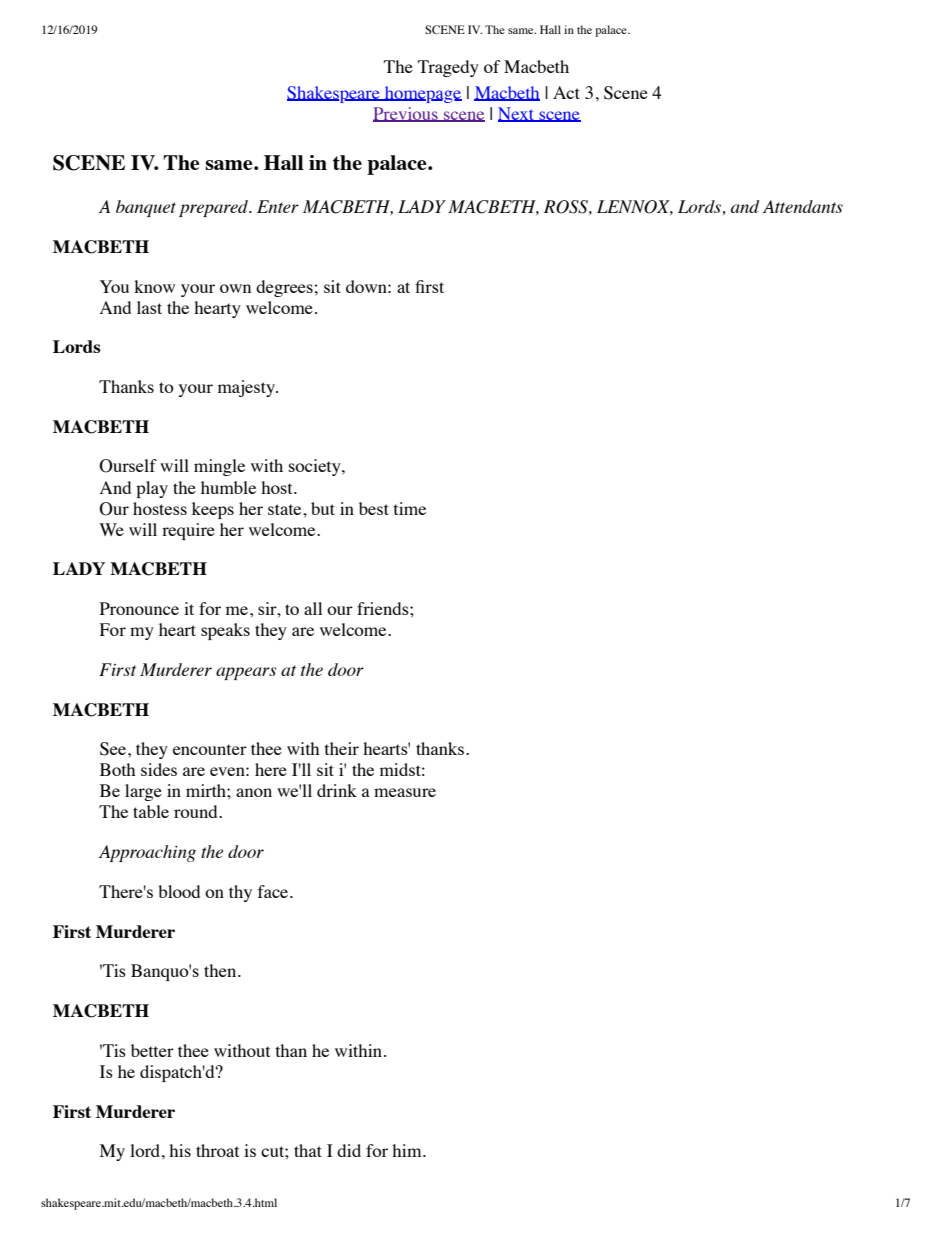 The height and width of the screenshot is (1233, 952). Describe the element at coordinates (349, 1150) in the screenshot. I see `did` at that location.
